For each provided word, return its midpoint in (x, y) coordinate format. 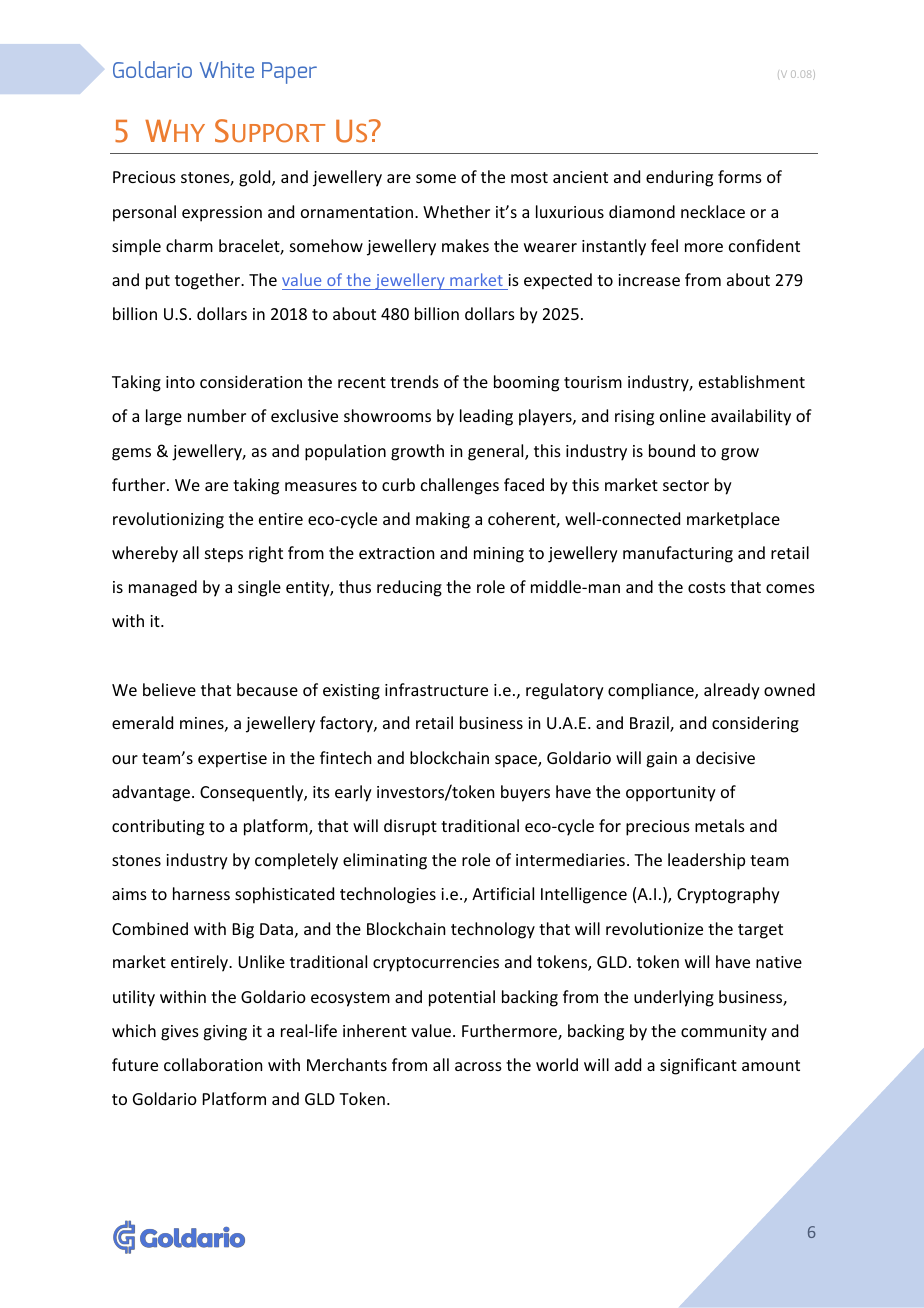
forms (740, 176)
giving (225, 1033)
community (724, 1033)
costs (707, 587)
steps (224, 555)
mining (499, 555)
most (529, 177)
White (227, 69)
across (478, 1066)
